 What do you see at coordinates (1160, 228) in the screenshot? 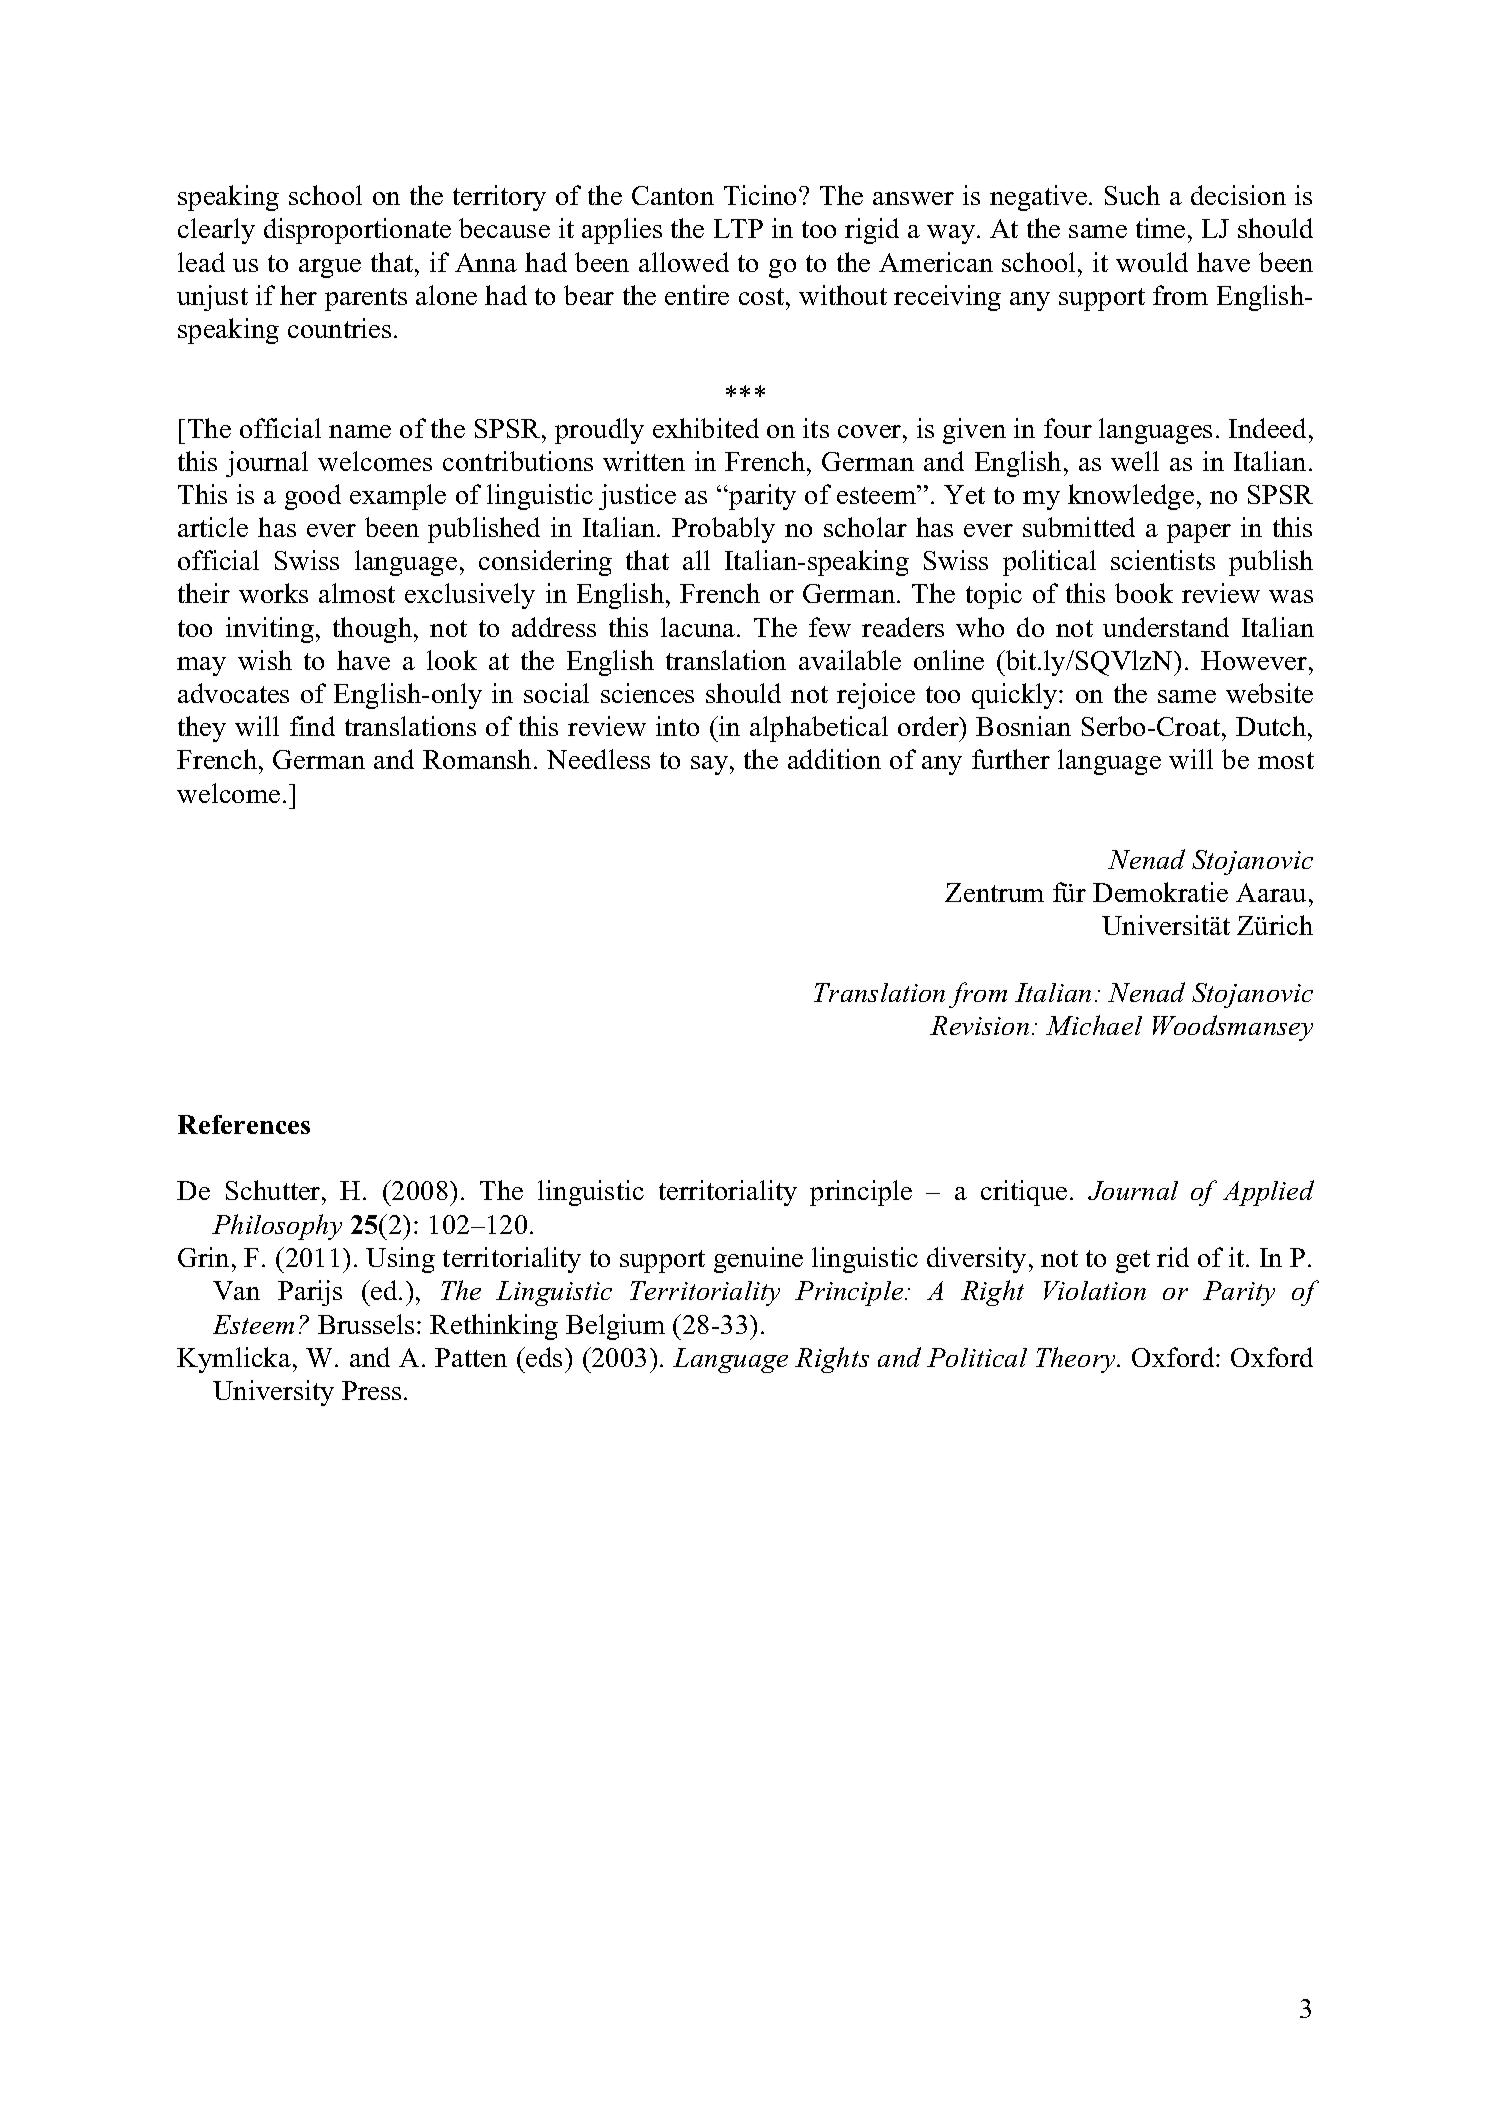
I see `time` at bounding box center [1160, 228].
